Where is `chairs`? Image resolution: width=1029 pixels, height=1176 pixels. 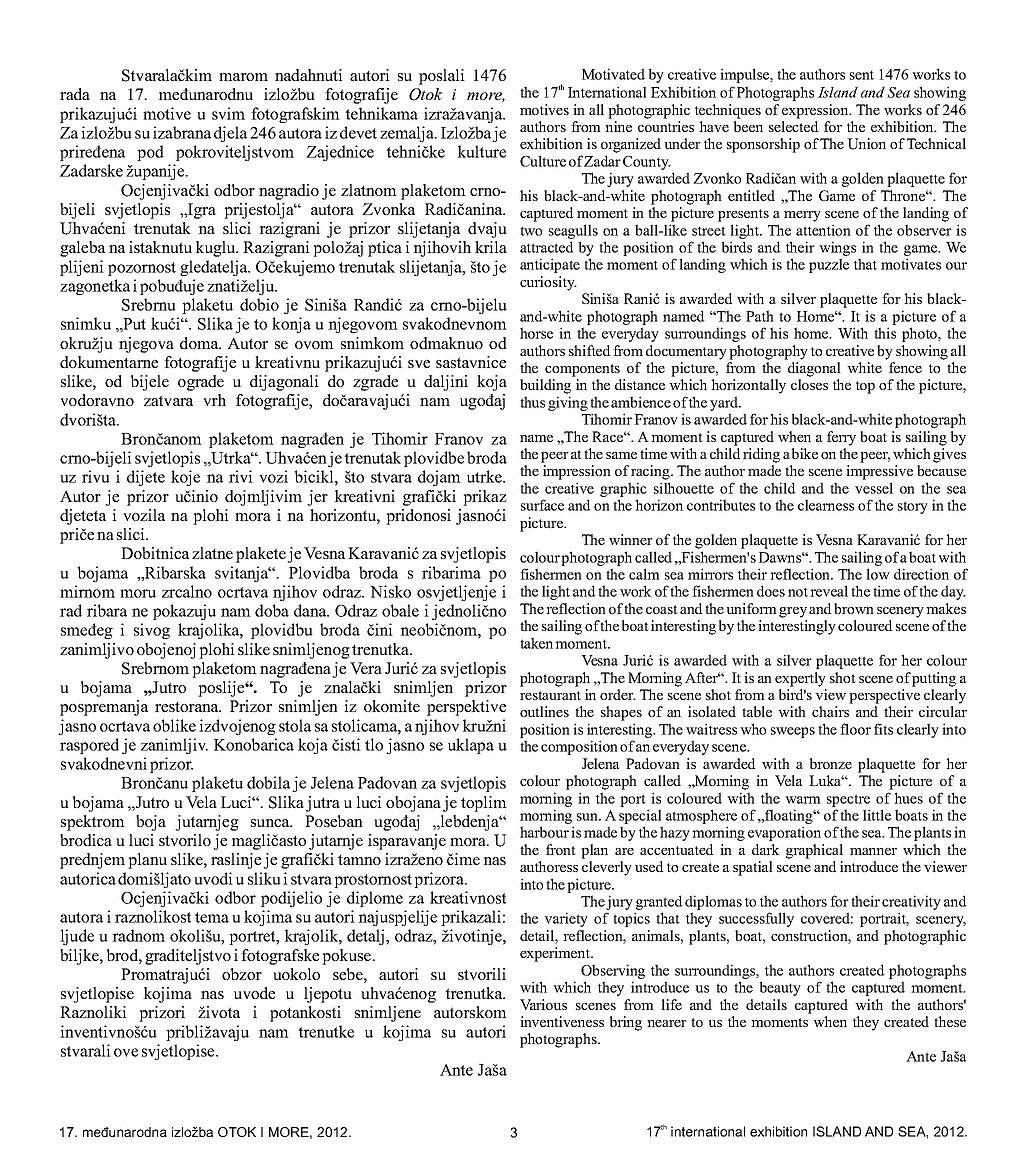
chairs is located at coordinates (830, 711).
